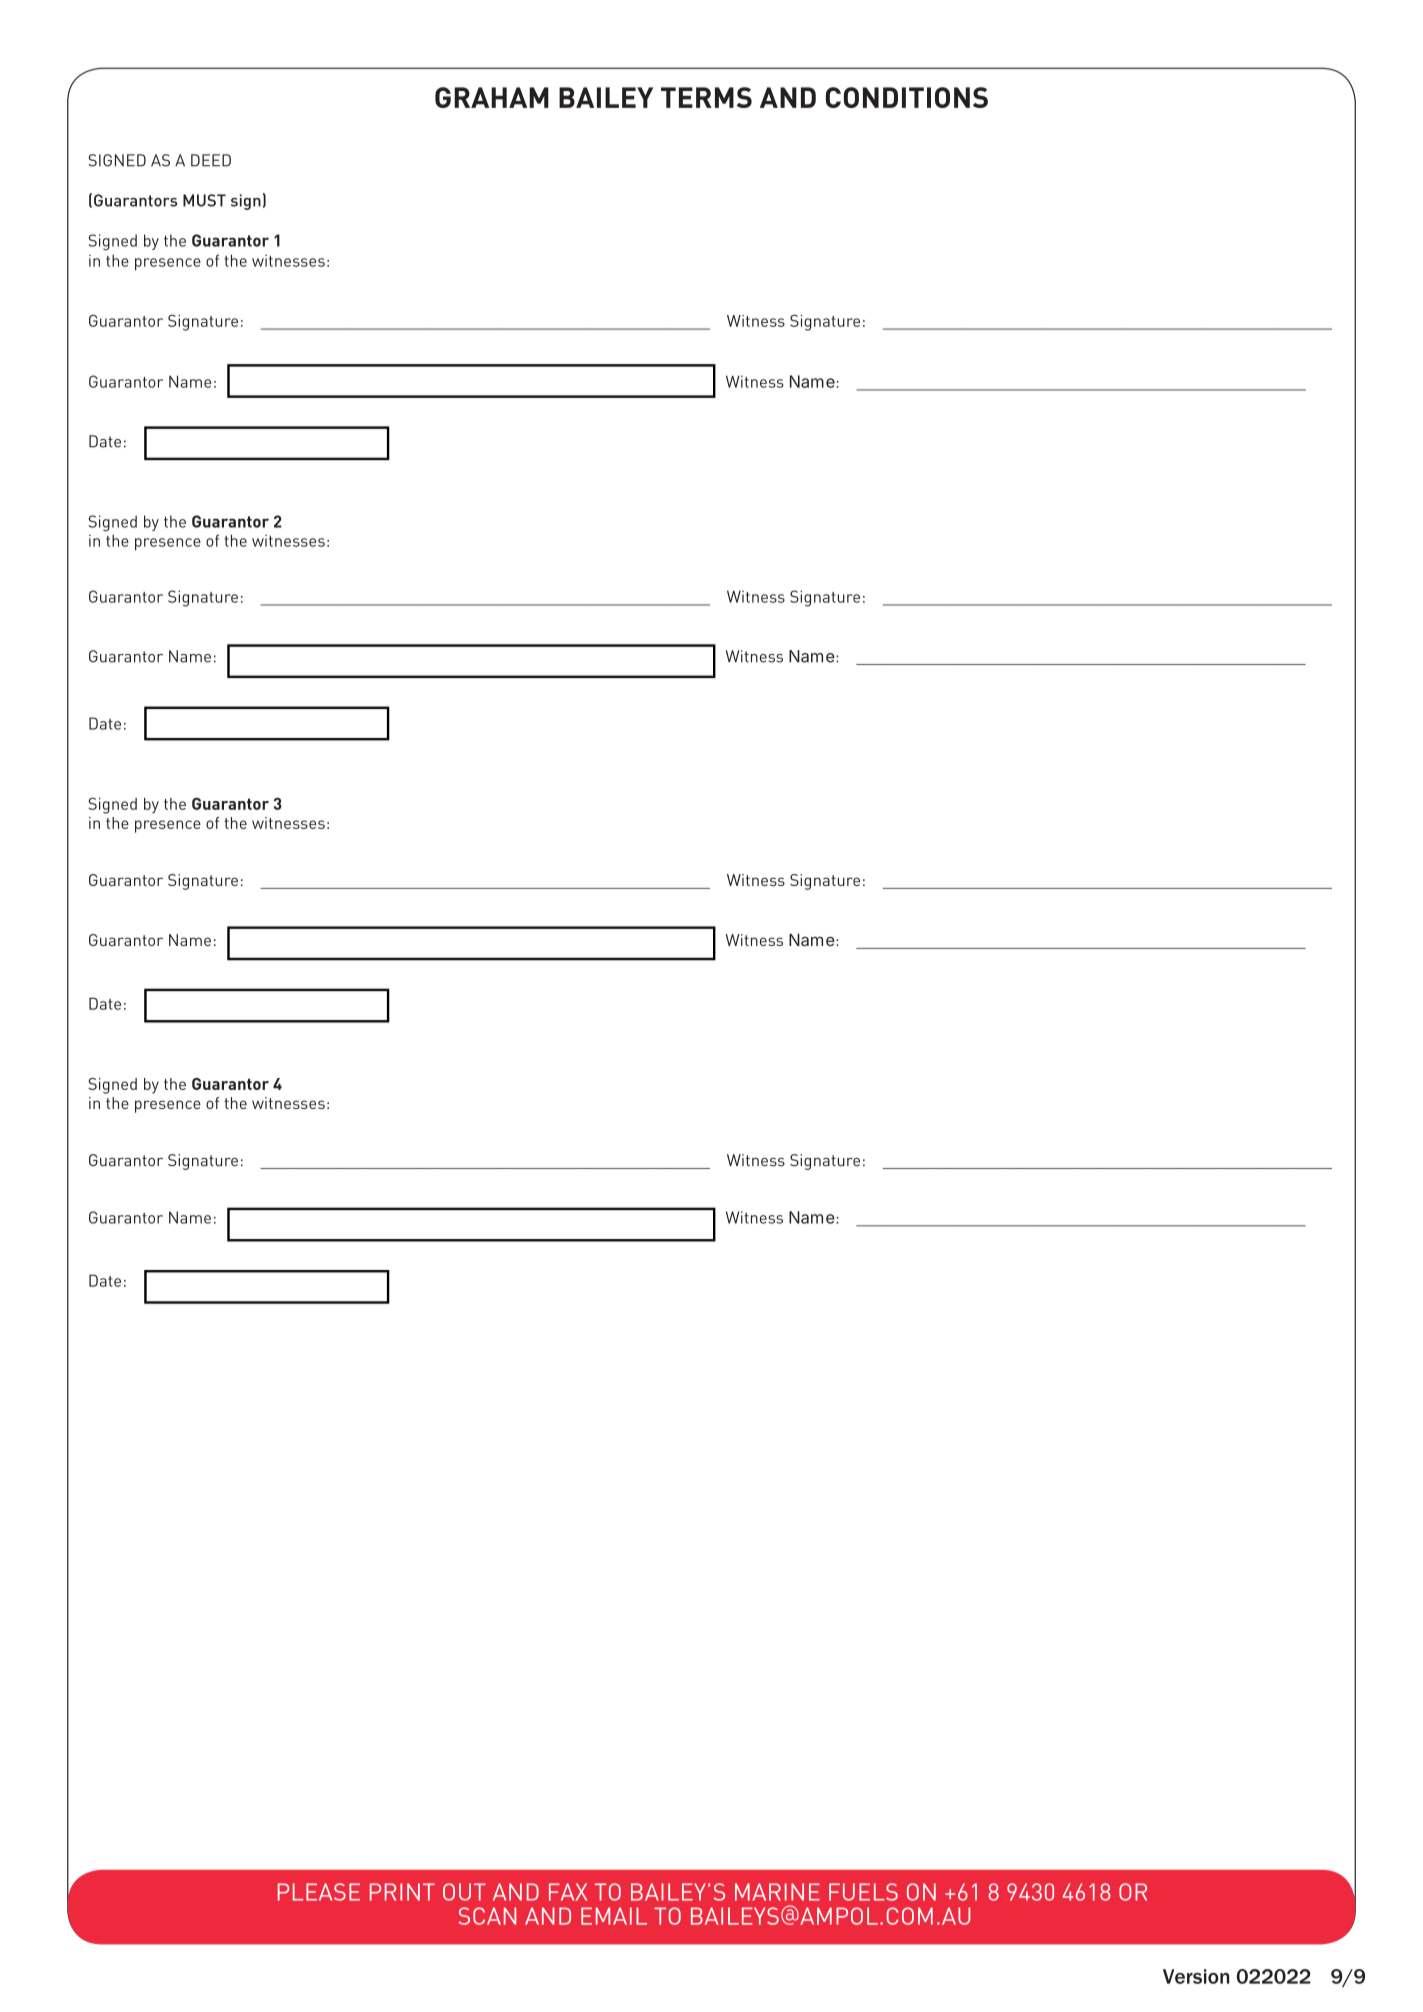 The height and width of the image is (2012, 1423). I want to click on MARINE, so click(777, 1892).
